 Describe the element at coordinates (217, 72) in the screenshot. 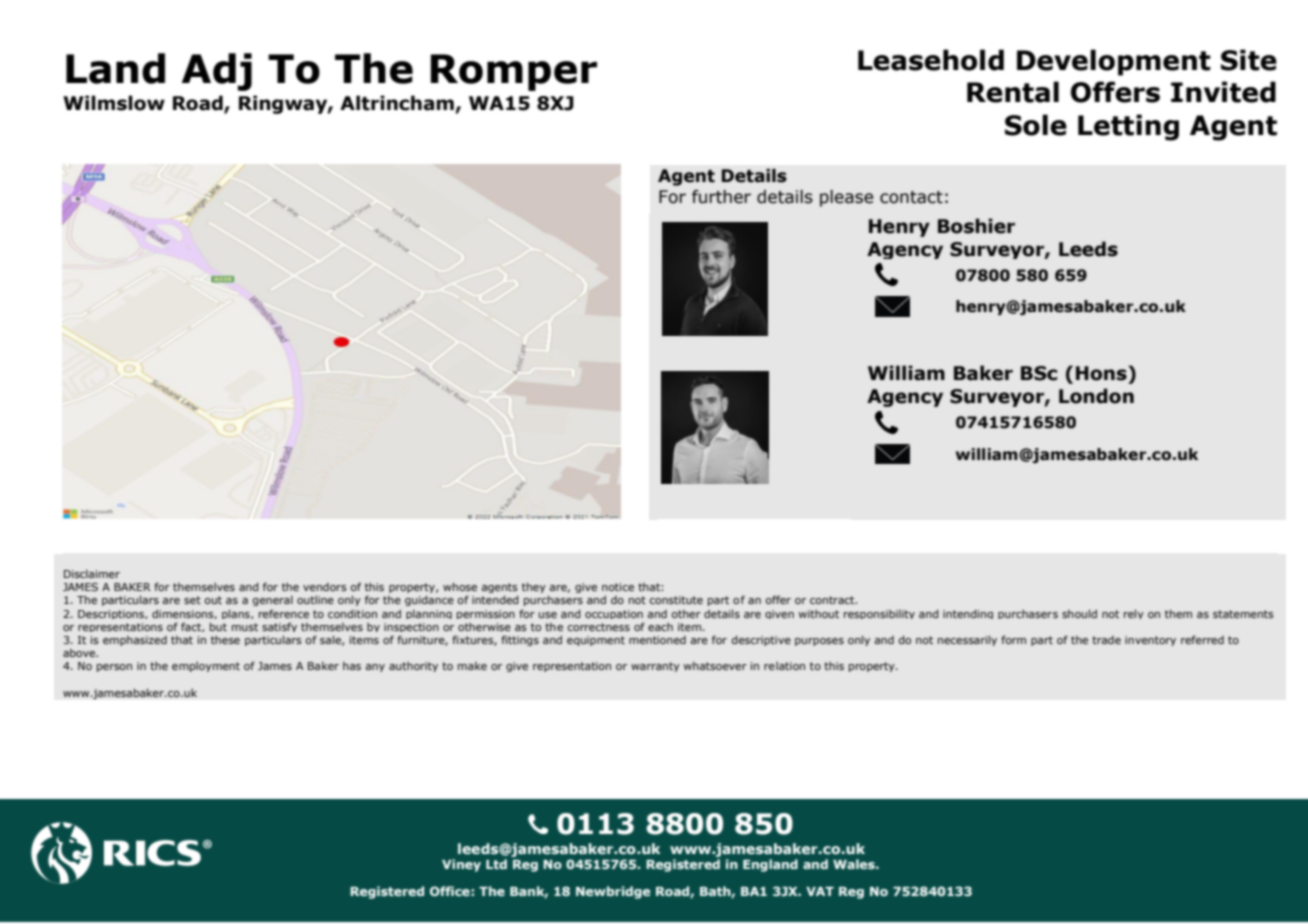

I see `Adj` at that location.
